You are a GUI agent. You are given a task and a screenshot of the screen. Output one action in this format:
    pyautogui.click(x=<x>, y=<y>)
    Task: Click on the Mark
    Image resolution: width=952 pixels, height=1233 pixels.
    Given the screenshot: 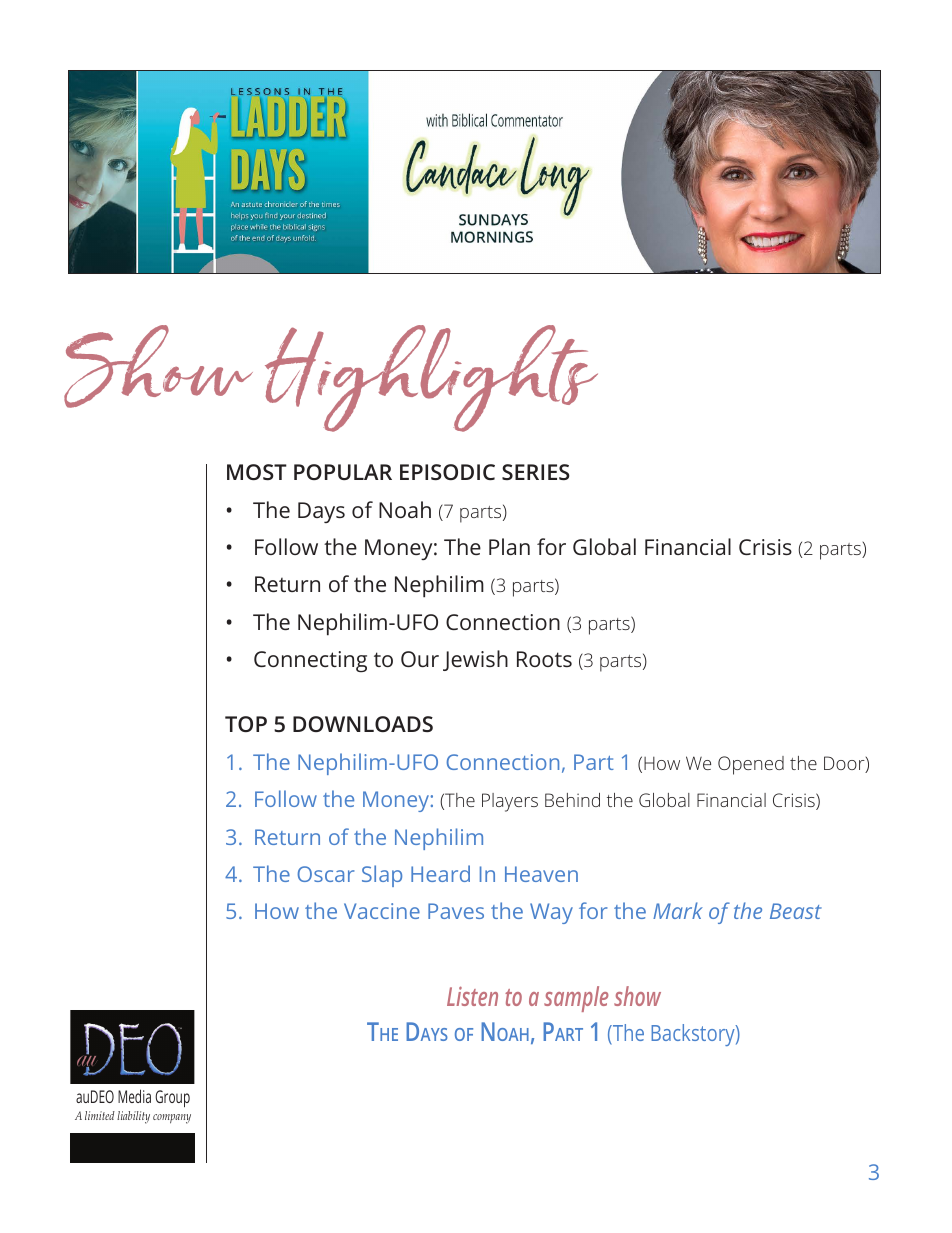 What is the action you would take?
    pyautogui.click(x=678, y=910)
